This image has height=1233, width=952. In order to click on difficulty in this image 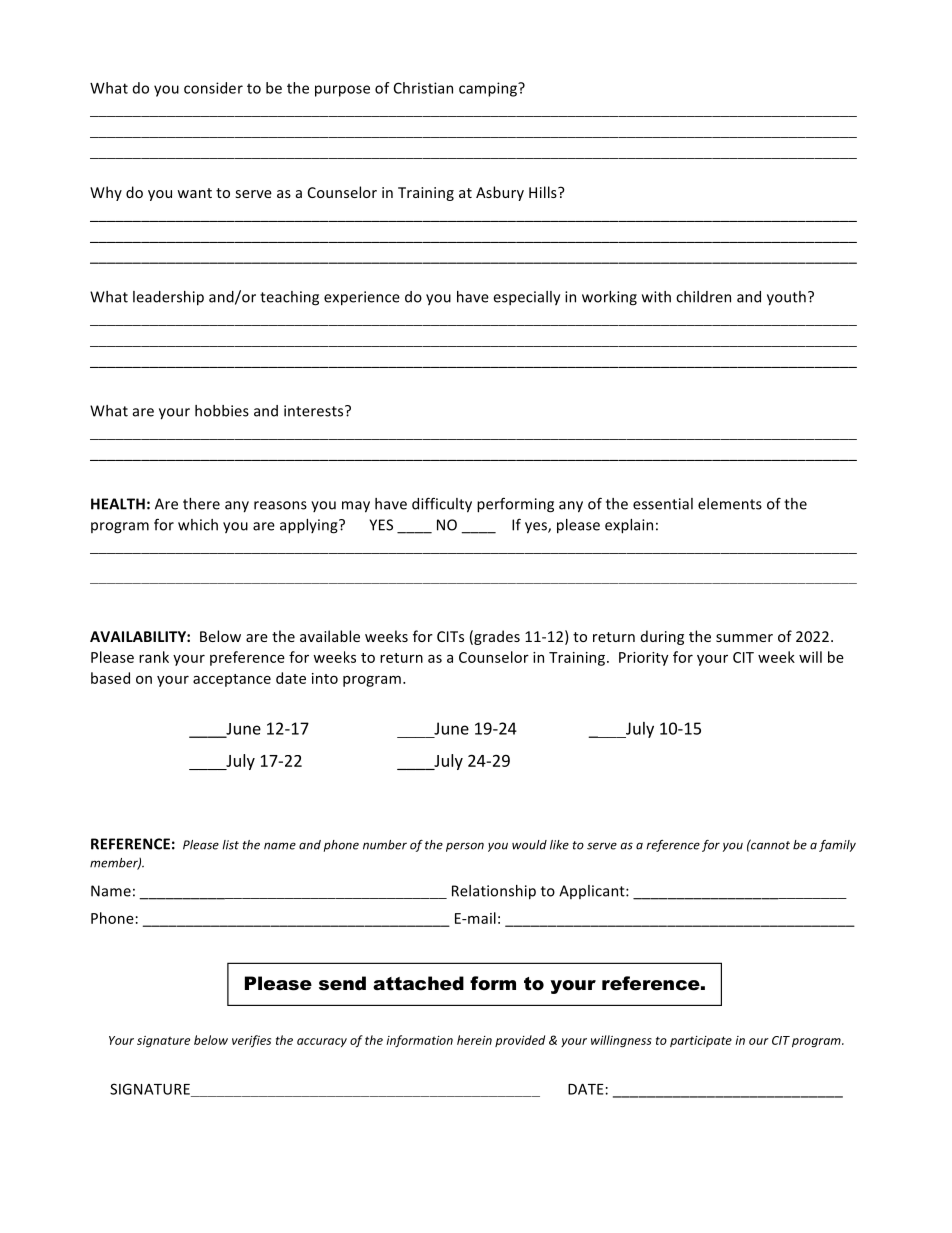, I will do `click(442, 505)`.
